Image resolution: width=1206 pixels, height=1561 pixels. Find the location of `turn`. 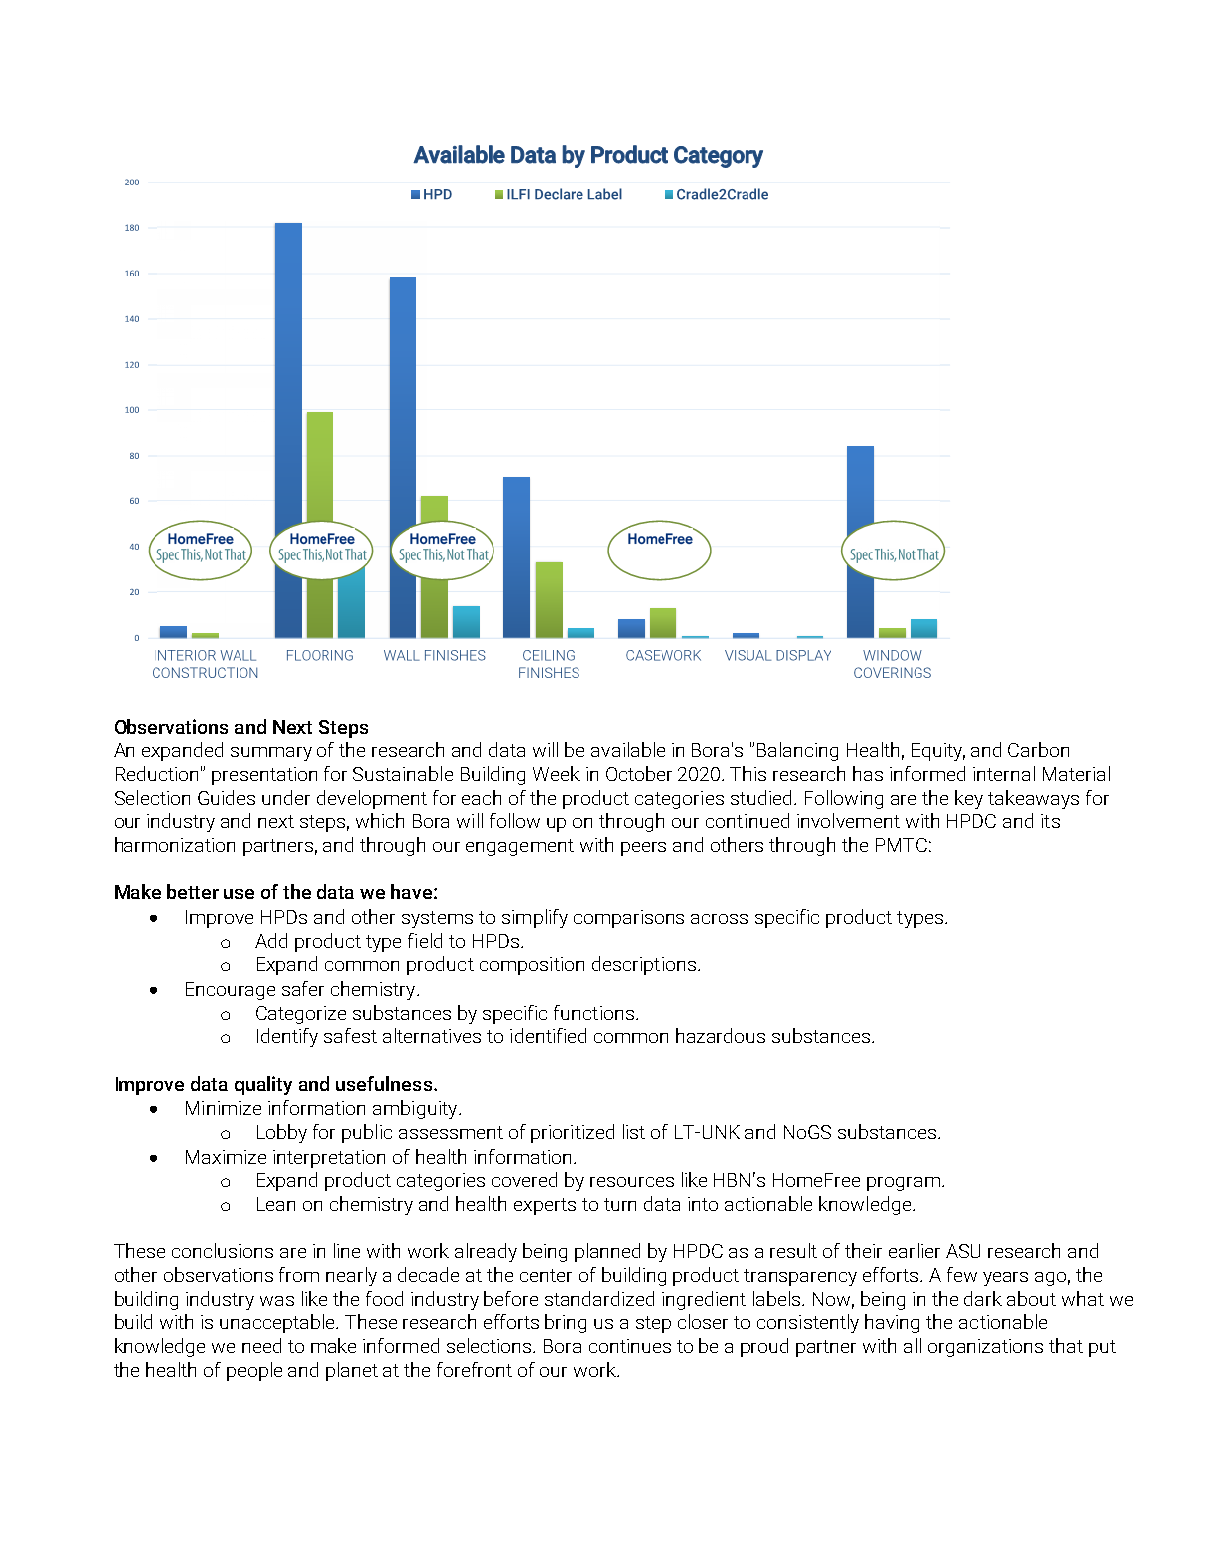

turn is located at coordinates (620, 1204).
